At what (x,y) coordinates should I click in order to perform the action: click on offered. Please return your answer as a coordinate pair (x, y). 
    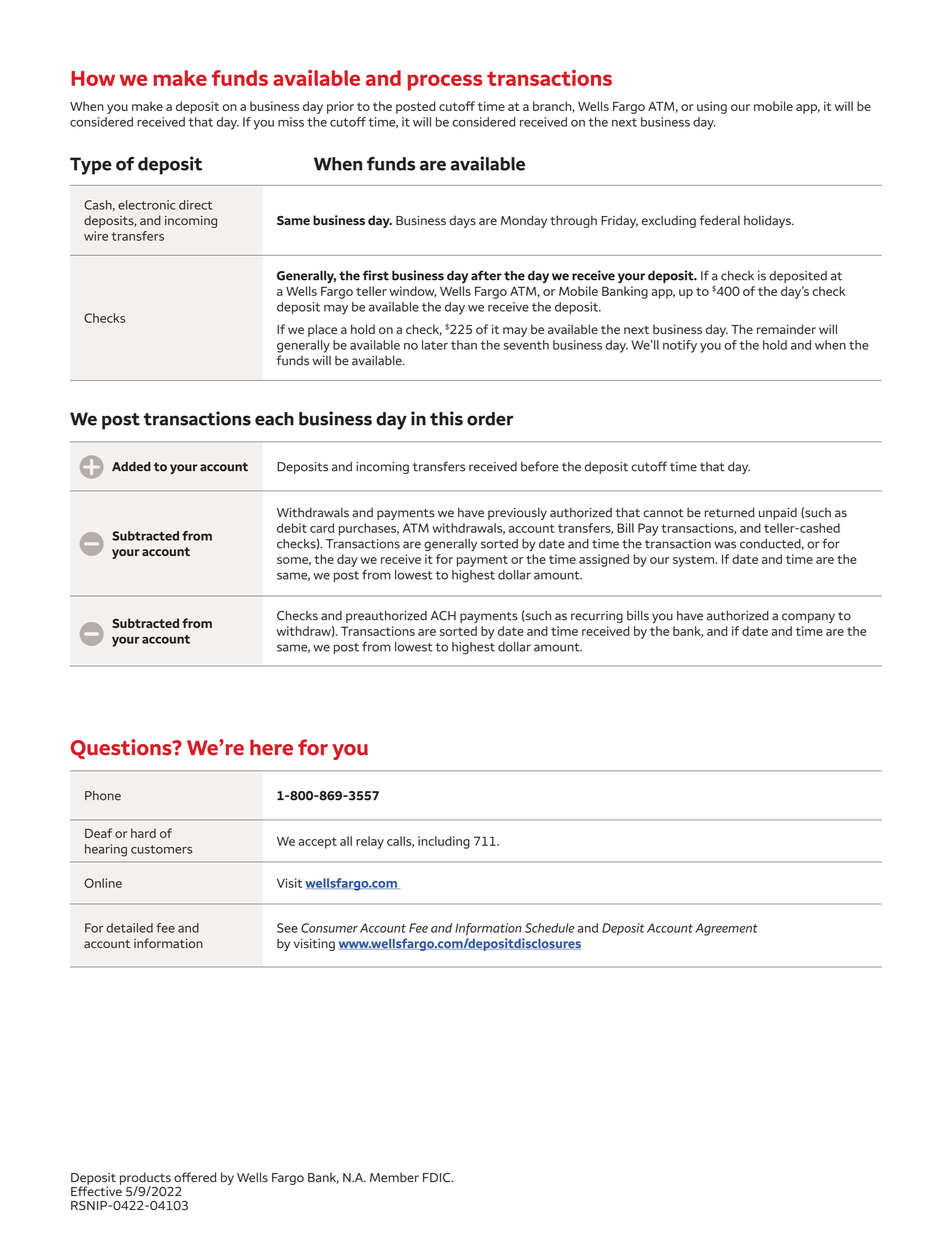
    Looking at the image, I should click on (195, 1177).
